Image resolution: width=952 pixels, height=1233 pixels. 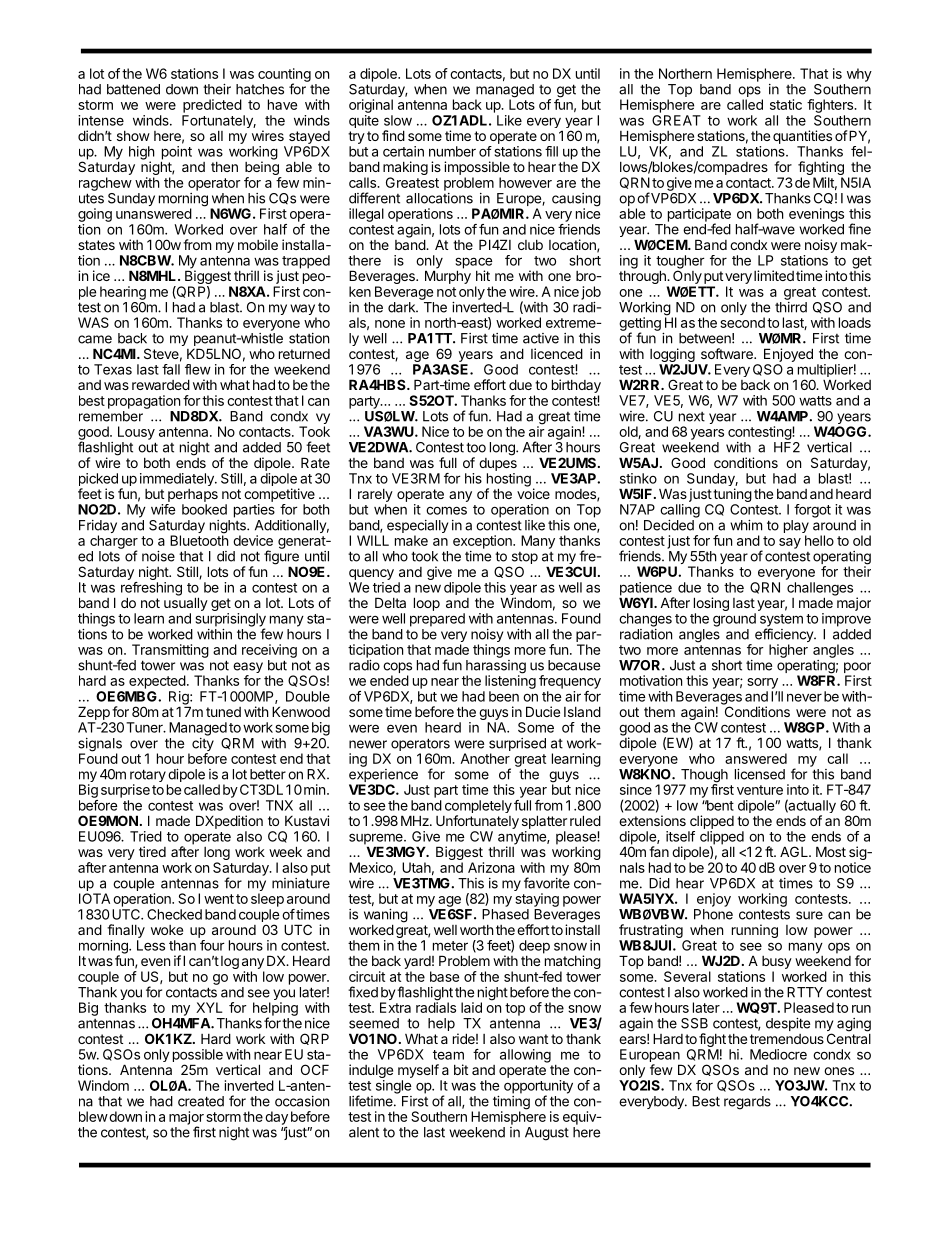 I want to click on dupes, so click(x=498, y=463).
